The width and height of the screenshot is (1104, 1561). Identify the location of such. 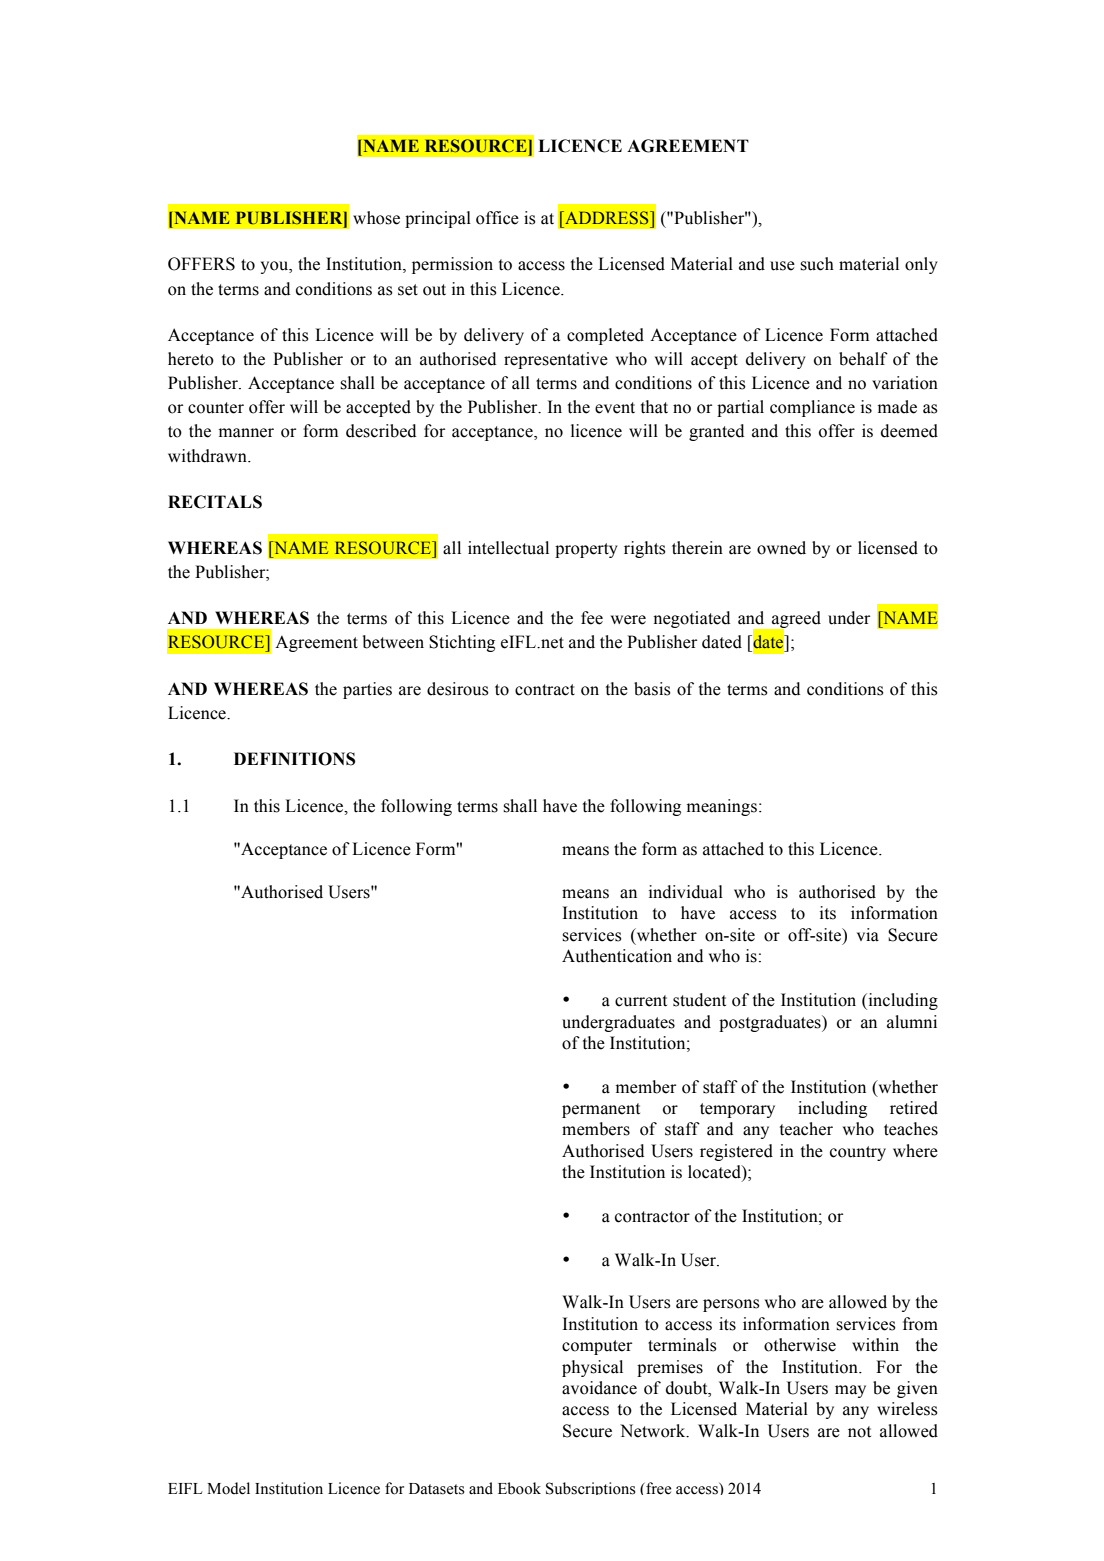
(817, 264).
